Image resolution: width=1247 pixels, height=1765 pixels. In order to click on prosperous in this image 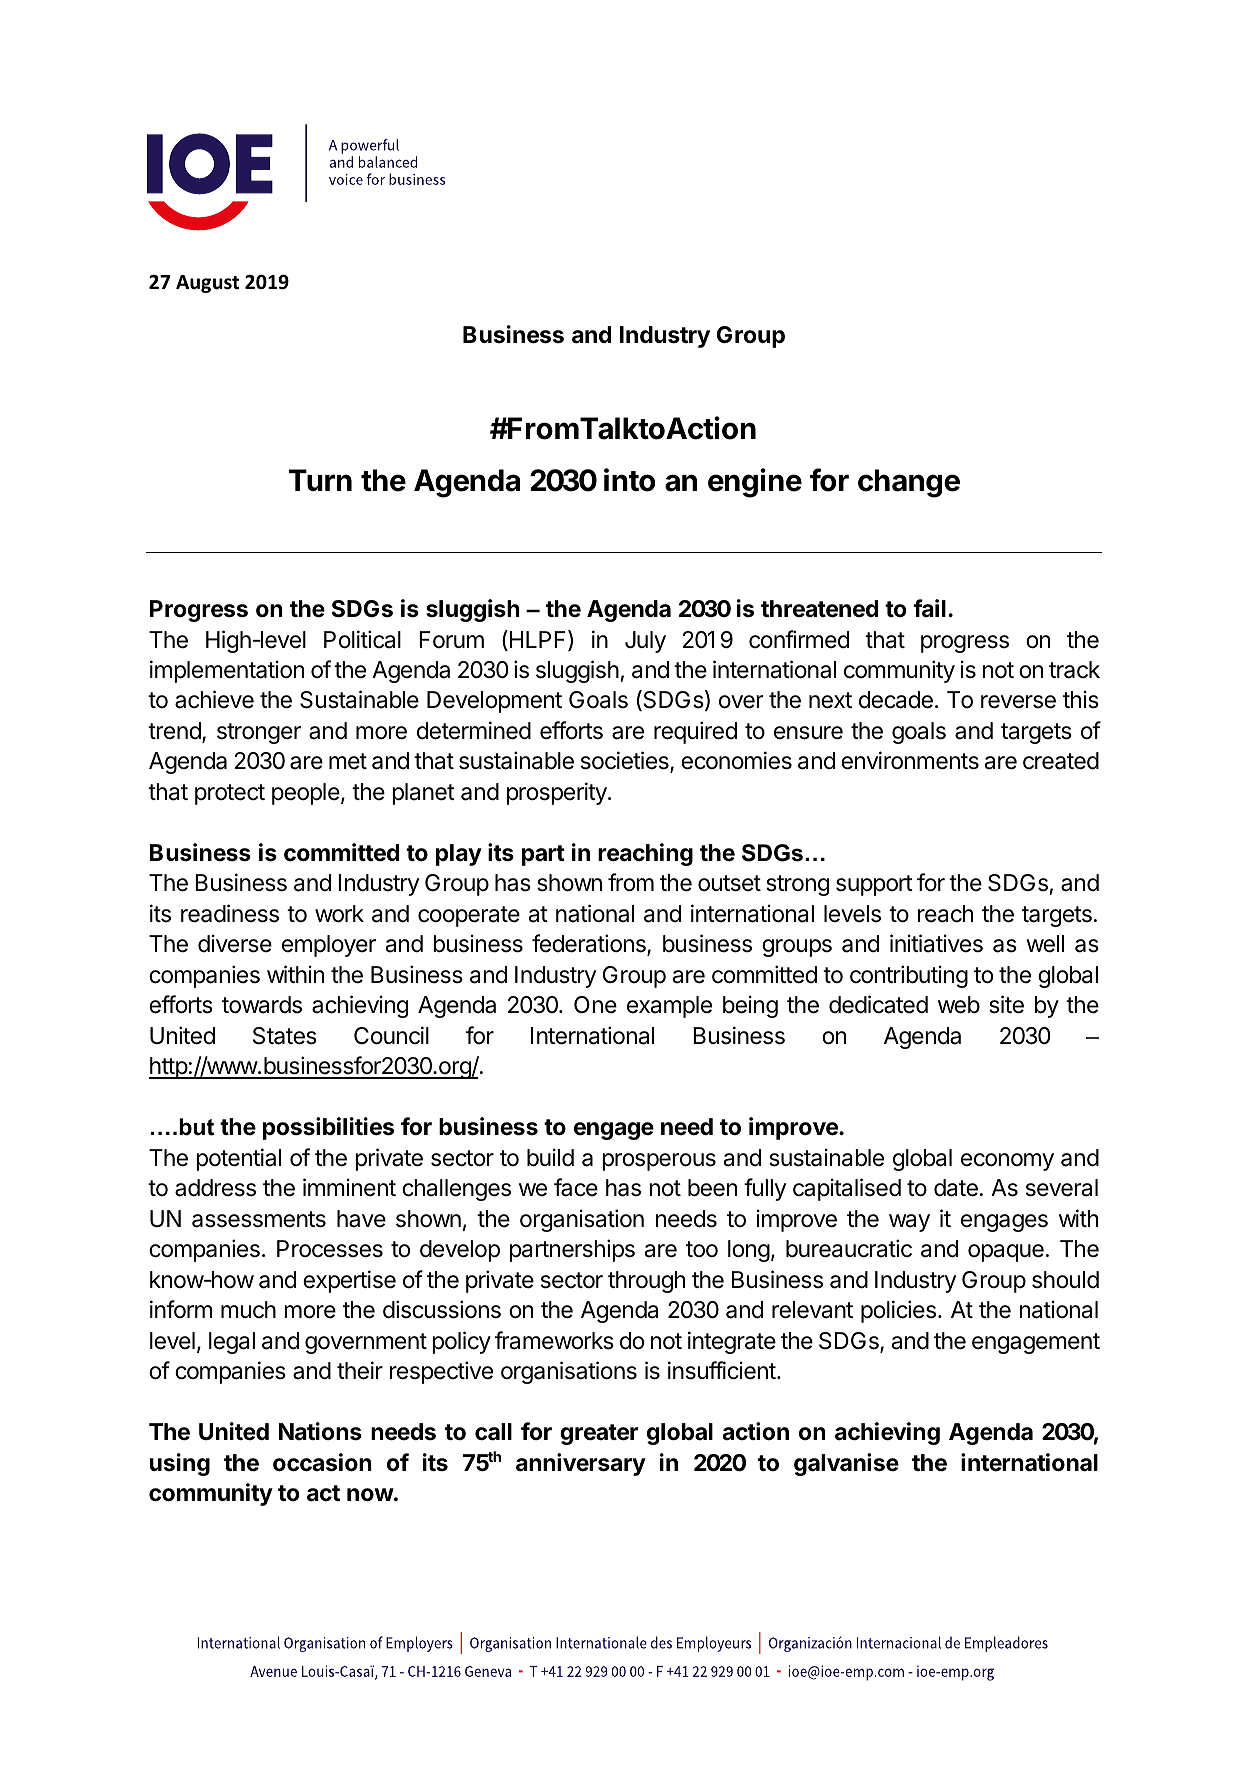, I will do `click(659, 1162)`.
